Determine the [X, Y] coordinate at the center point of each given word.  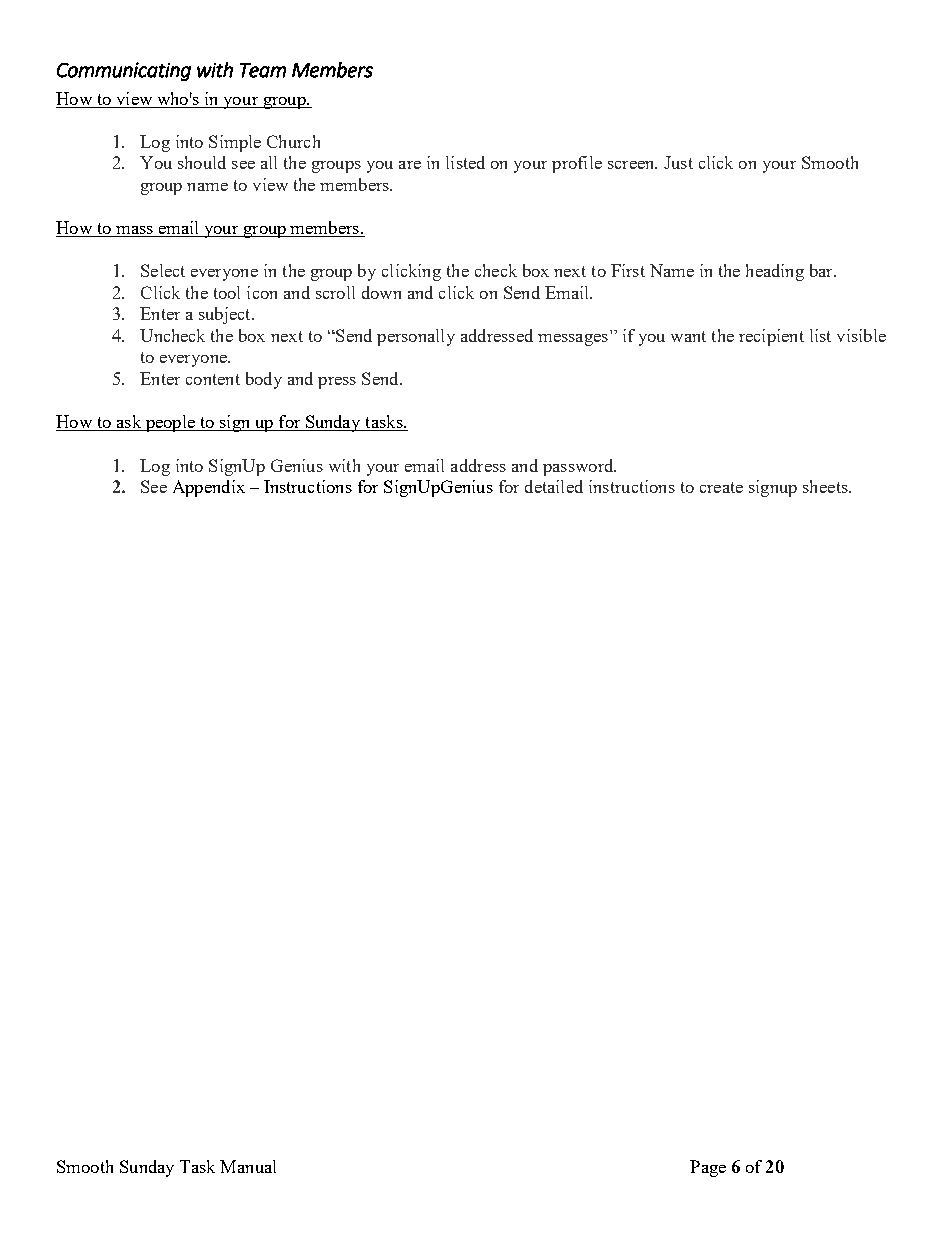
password [579, 467]
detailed [554, 486]
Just [678, 162]
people [170, 423]
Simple [235, 143]
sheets [826, 486]
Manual [248, 1166]
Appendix [209, 488]
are [410, 165]
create [721, 487]
